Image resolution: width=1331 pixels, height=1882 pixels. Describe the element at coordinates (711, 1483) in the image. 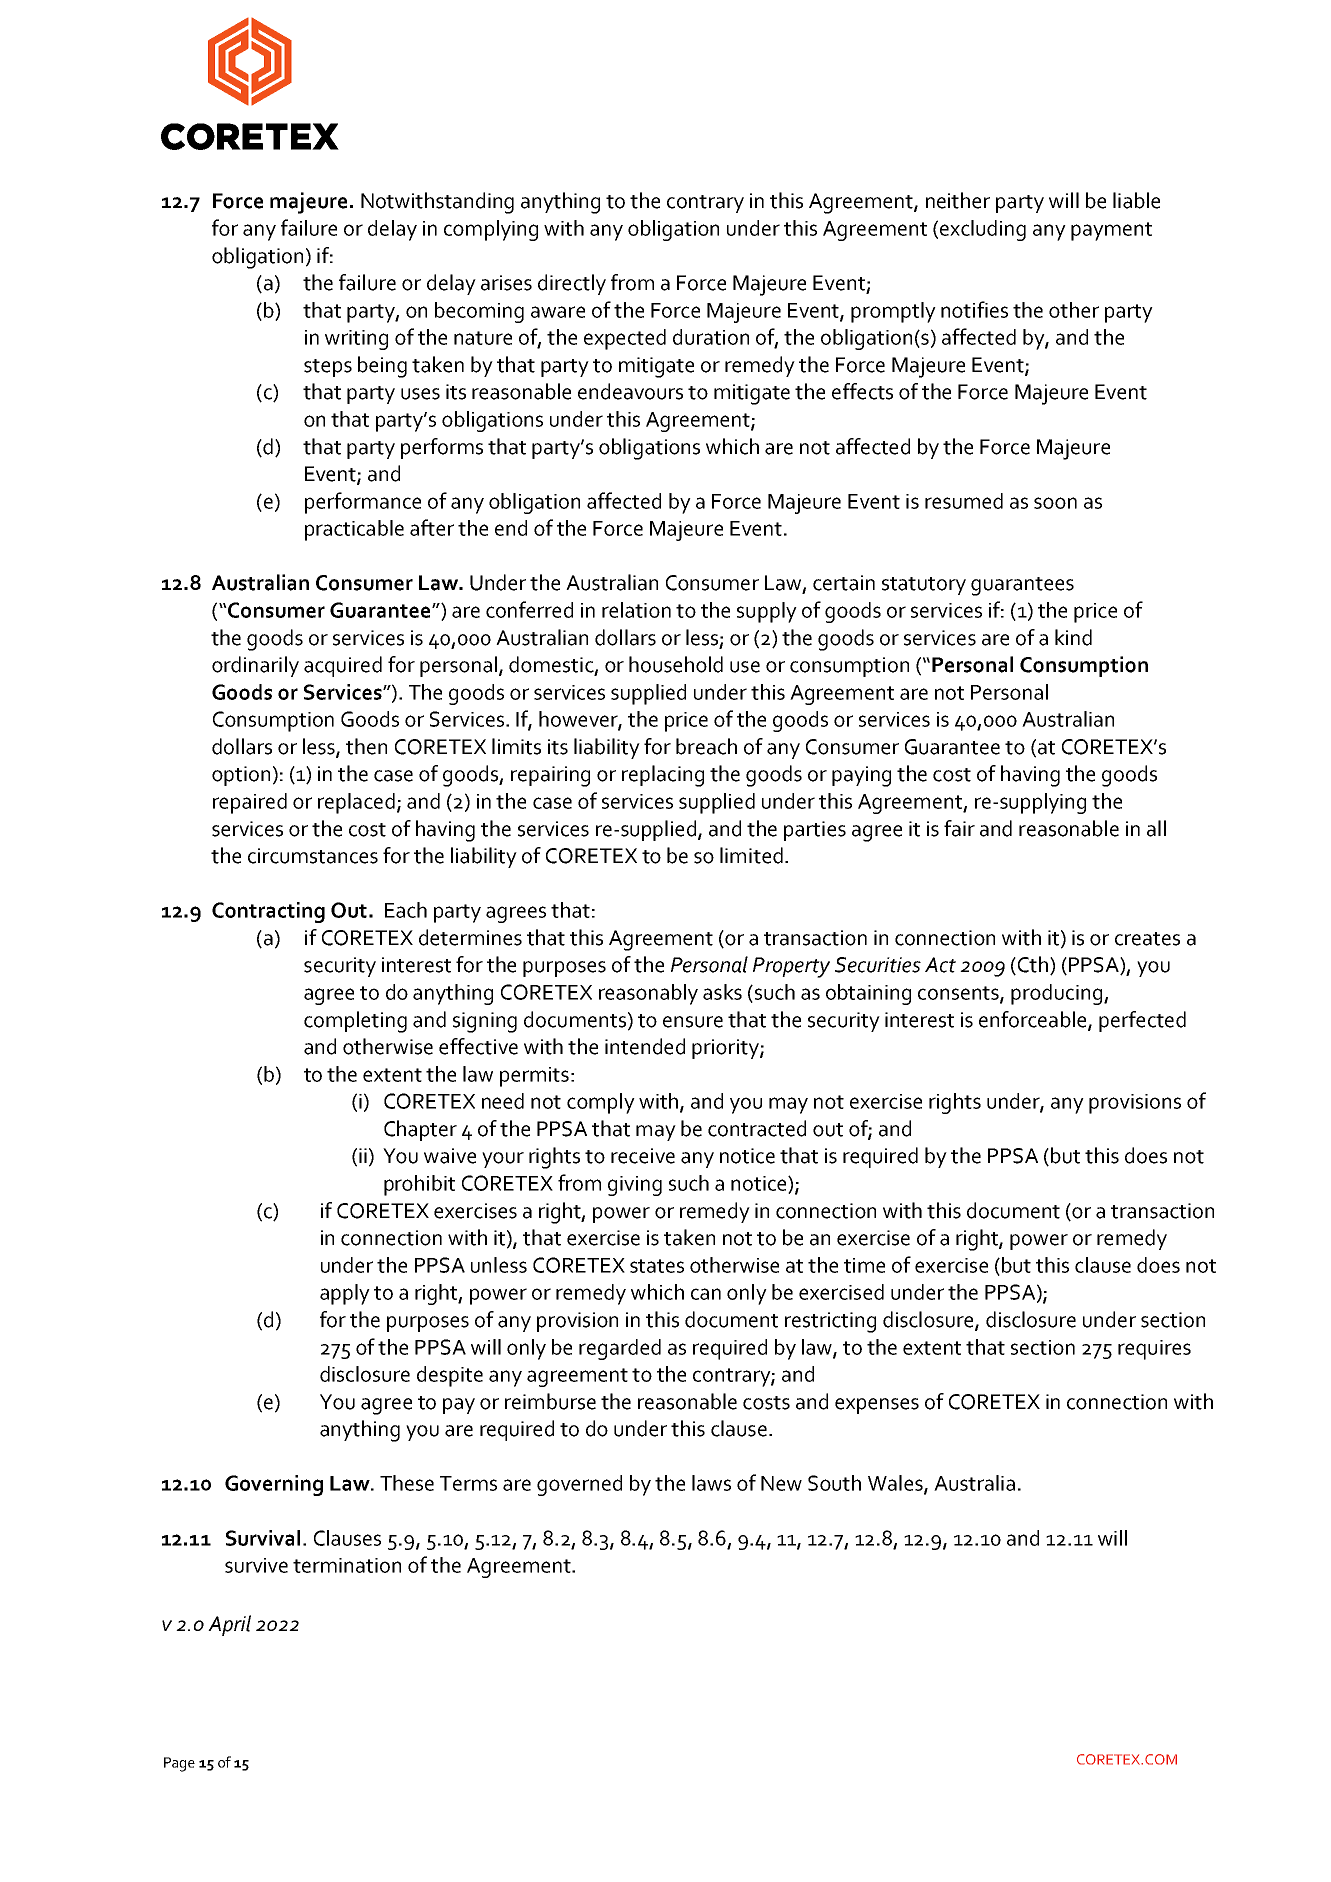

I see `laws` at that location.
